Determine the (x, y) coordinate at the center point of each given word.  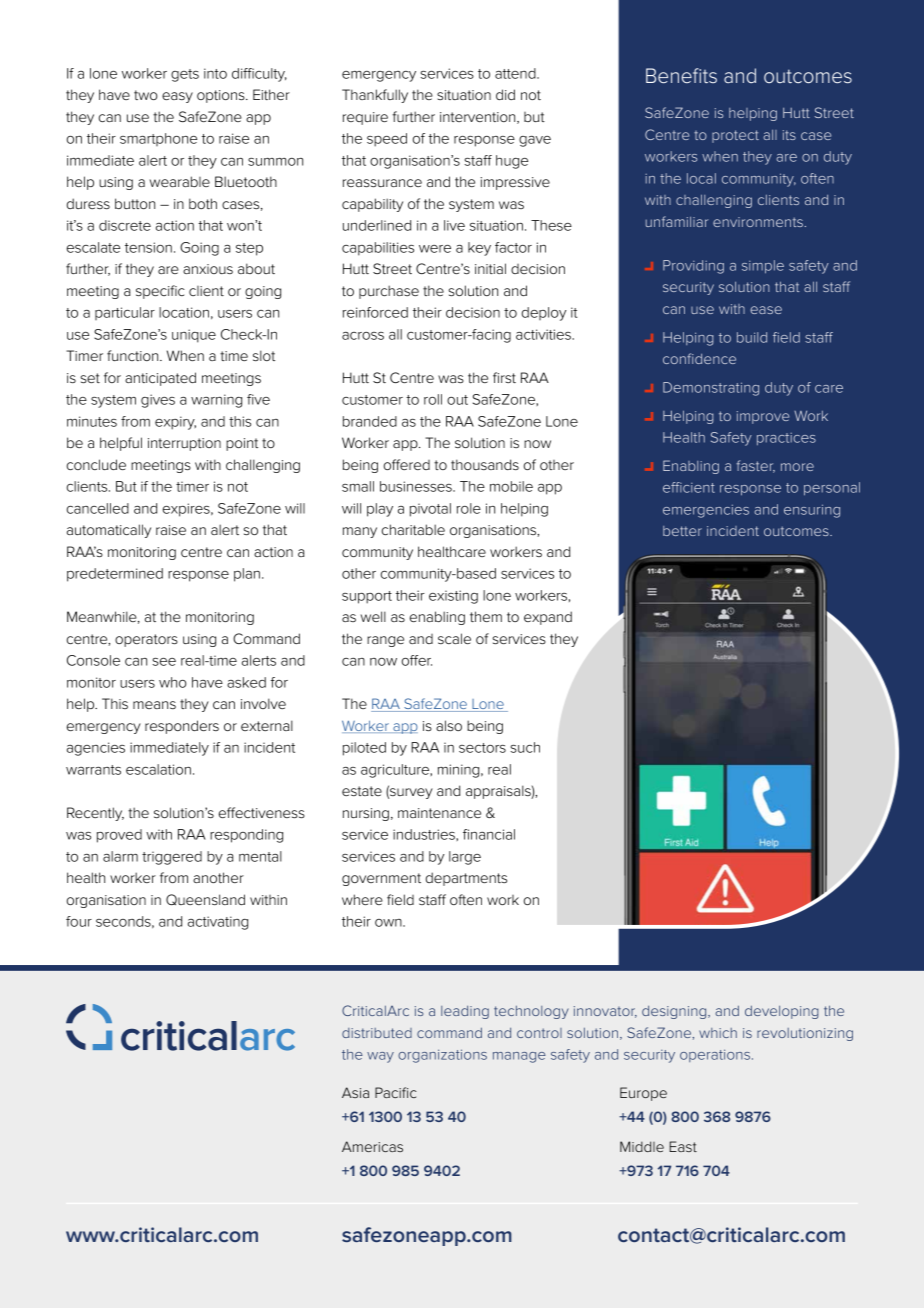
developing (782, 1012)
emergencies (706, 511)
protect (735, 136)
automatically (109, 531)
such (525, 747)
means (154, 705)
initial (490, 268)
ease (766, 310)
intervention (479, 118)
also (449, 725)
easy (177, 97)
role (469, 508)
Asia (355, 1092)
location (184, 312)
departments (466, 879)
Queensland (205, 899)
